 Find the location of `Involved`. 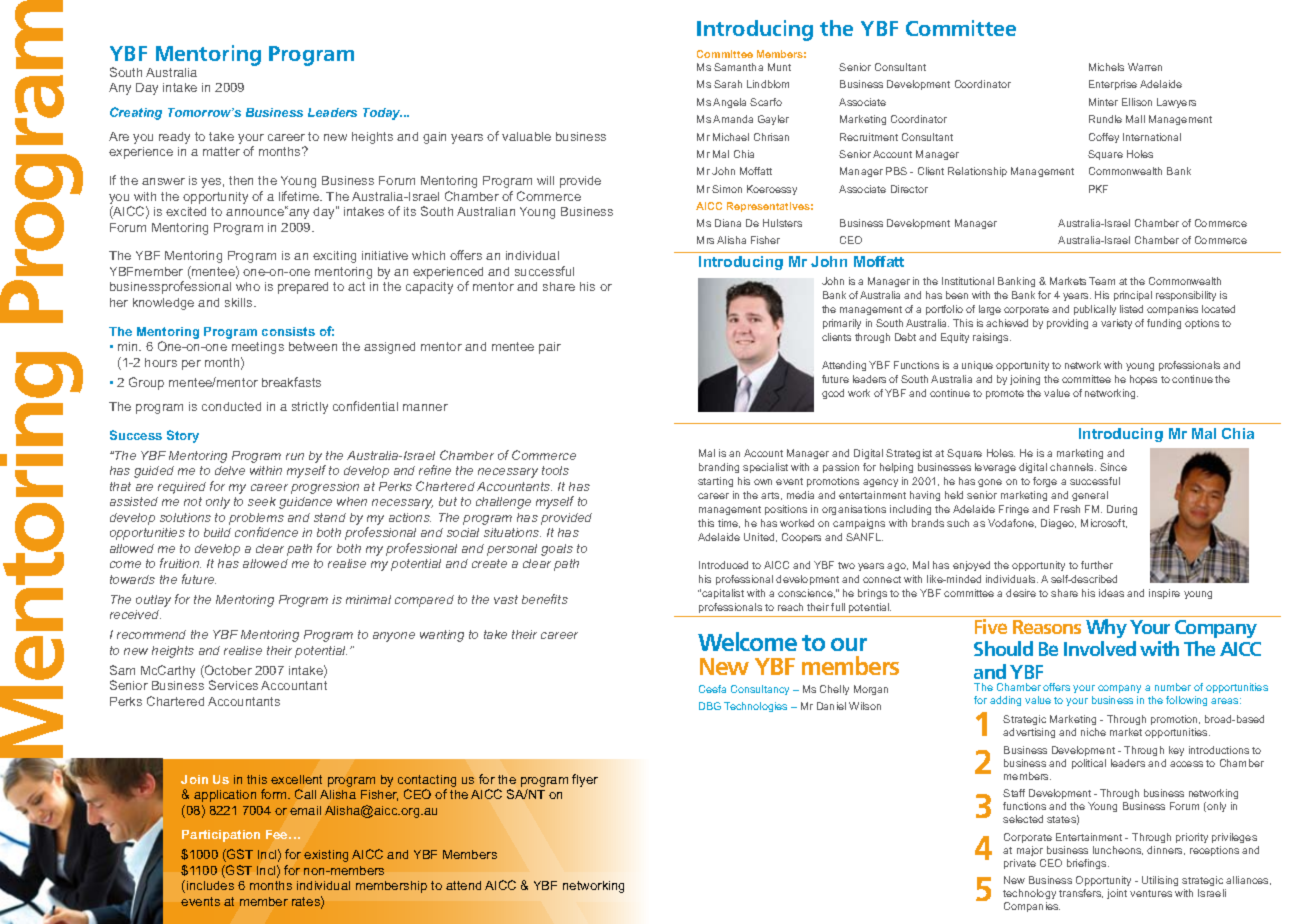

Involved is located at coordinates (1100, 648).
